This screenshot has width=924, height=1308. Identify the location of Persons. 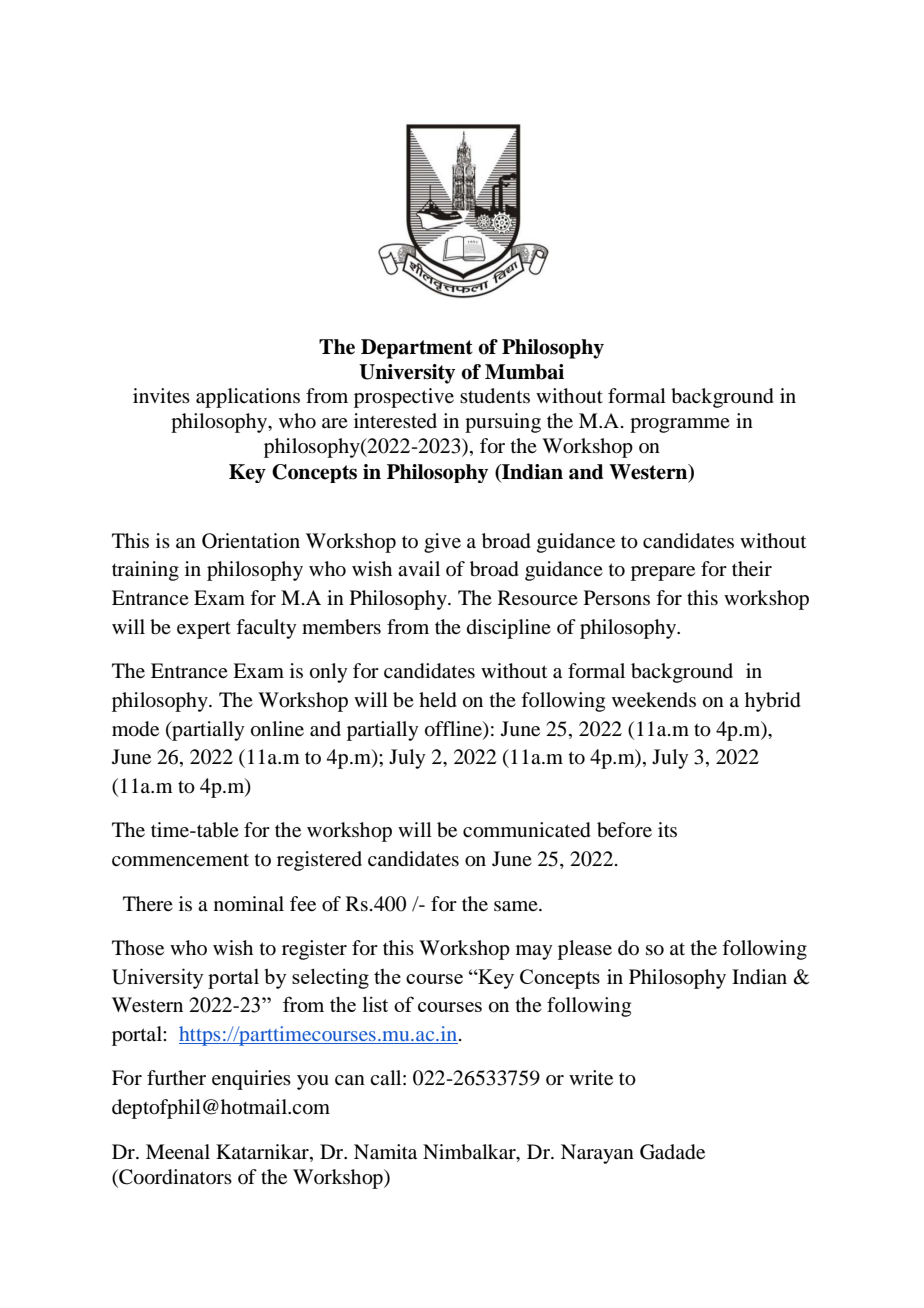
(617, 598).
